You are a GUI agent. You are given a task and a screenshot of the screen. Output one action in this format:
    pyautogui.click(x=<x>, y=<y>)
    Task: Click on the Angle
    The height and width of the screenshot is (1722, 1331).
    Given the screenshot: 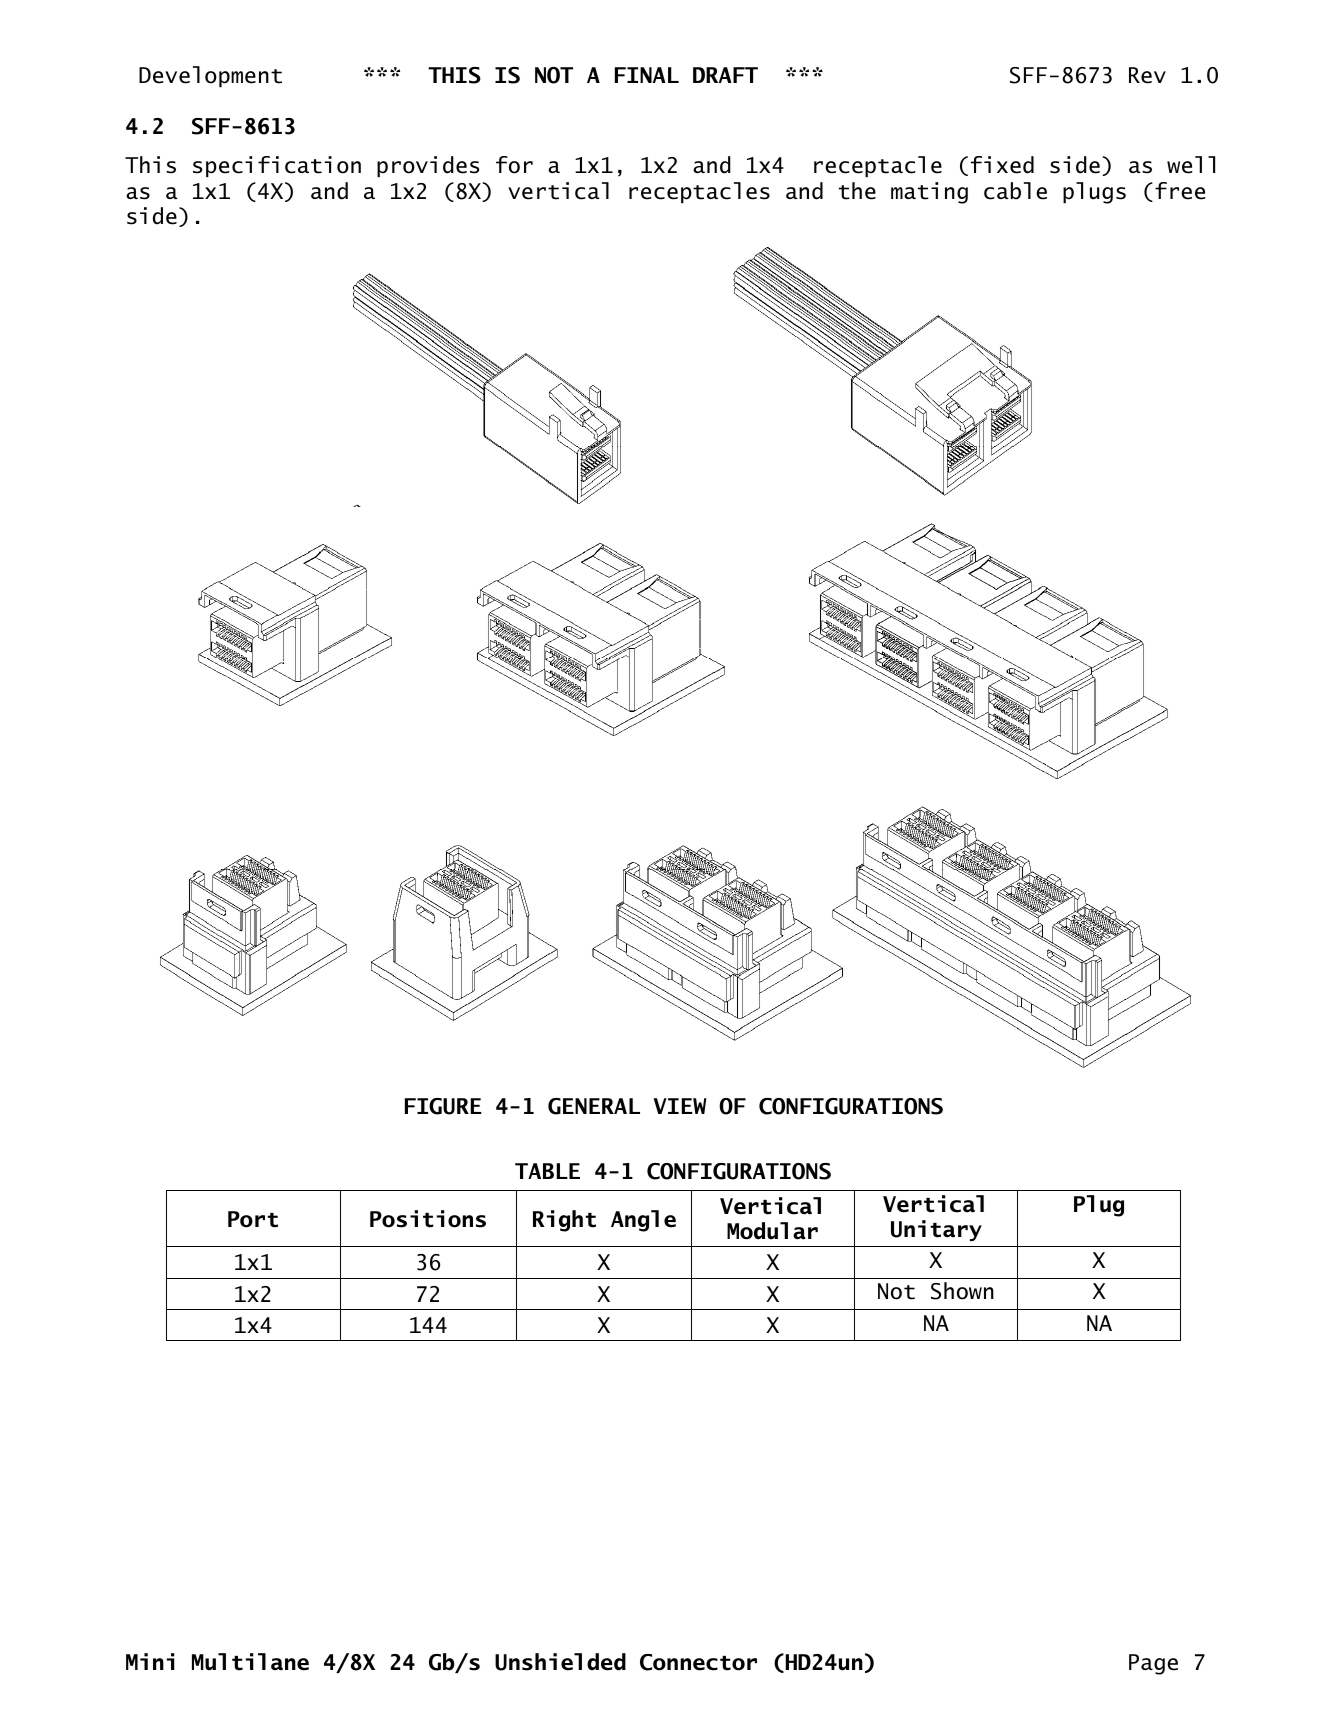 What is the action you would take?
    pyautogui.click(x=643, y=1221)
